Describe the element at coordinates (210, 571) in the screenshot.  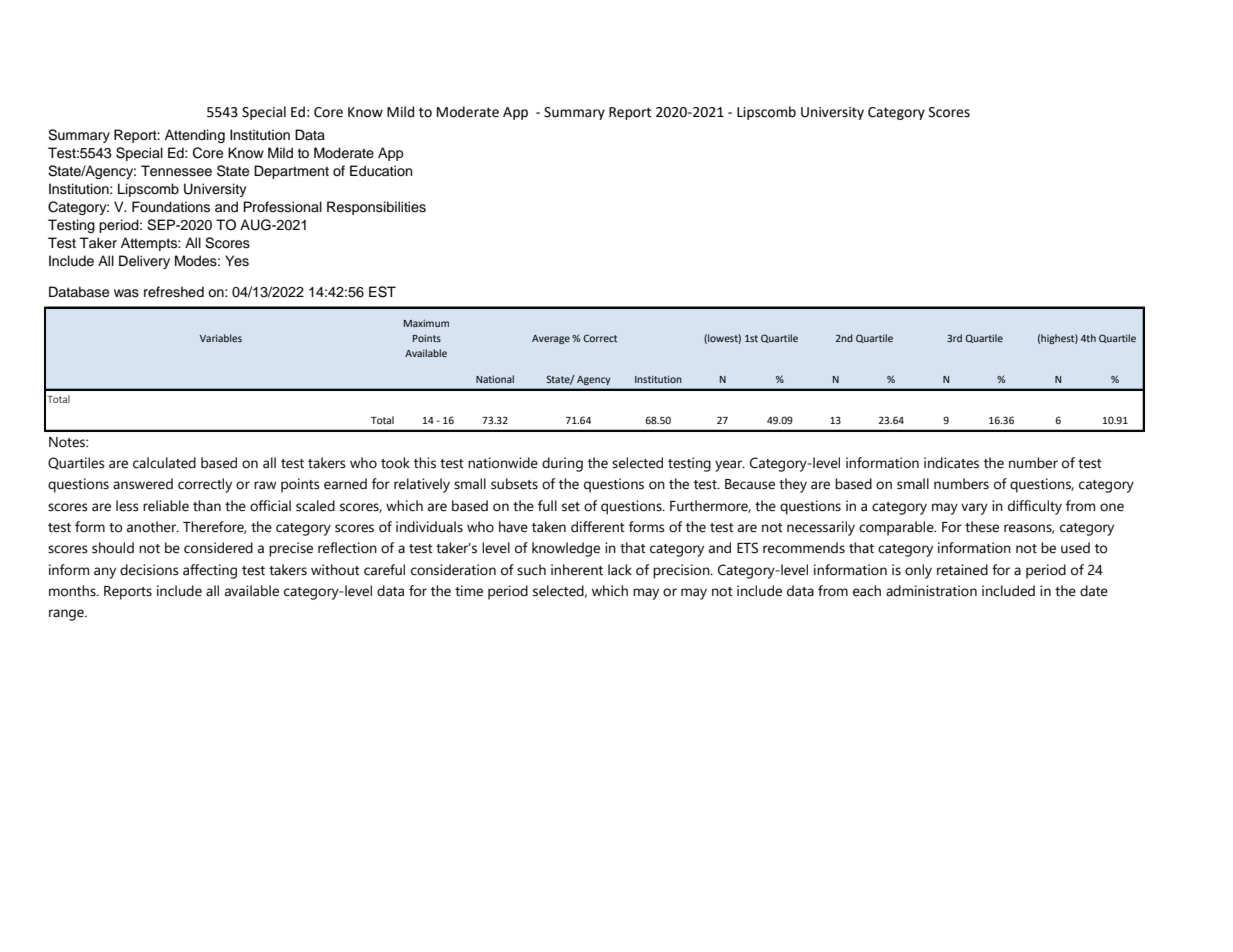
I see `affecting` at that location.
